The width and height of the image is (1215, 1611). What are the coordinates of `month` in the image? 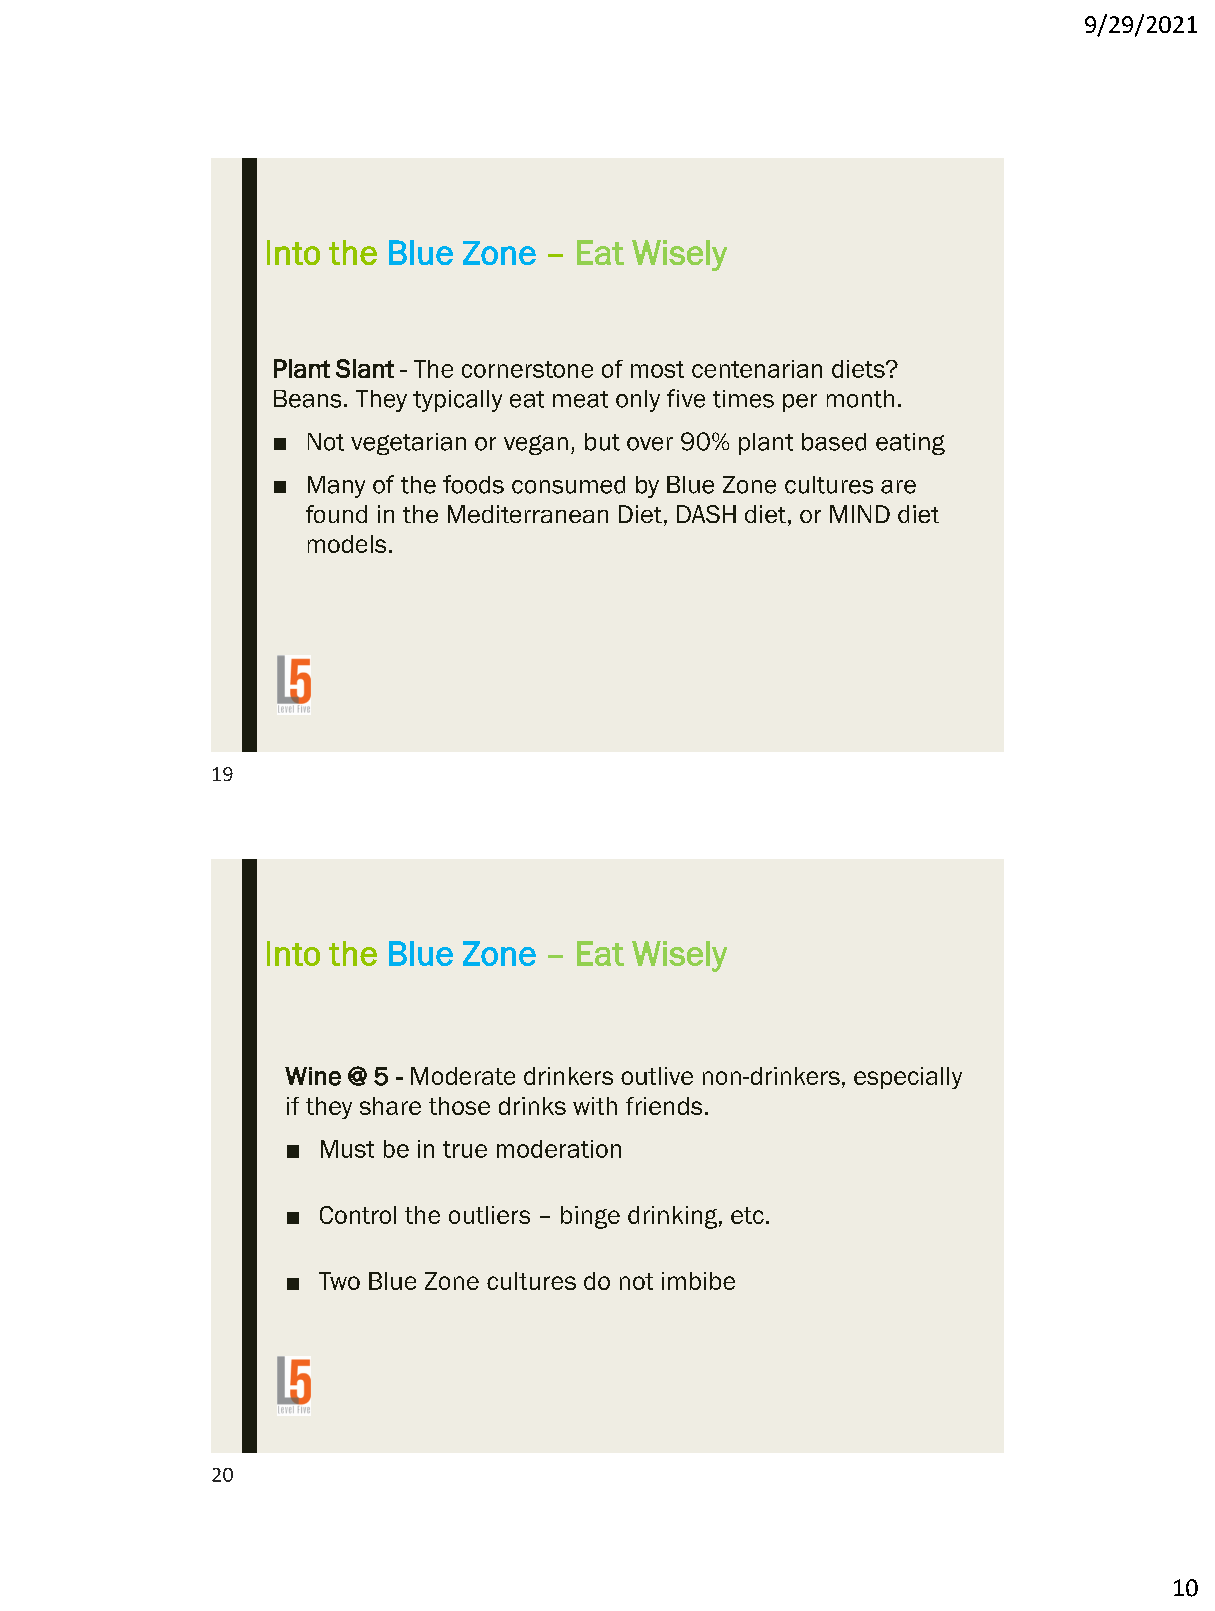 It's located at (860, 399).
